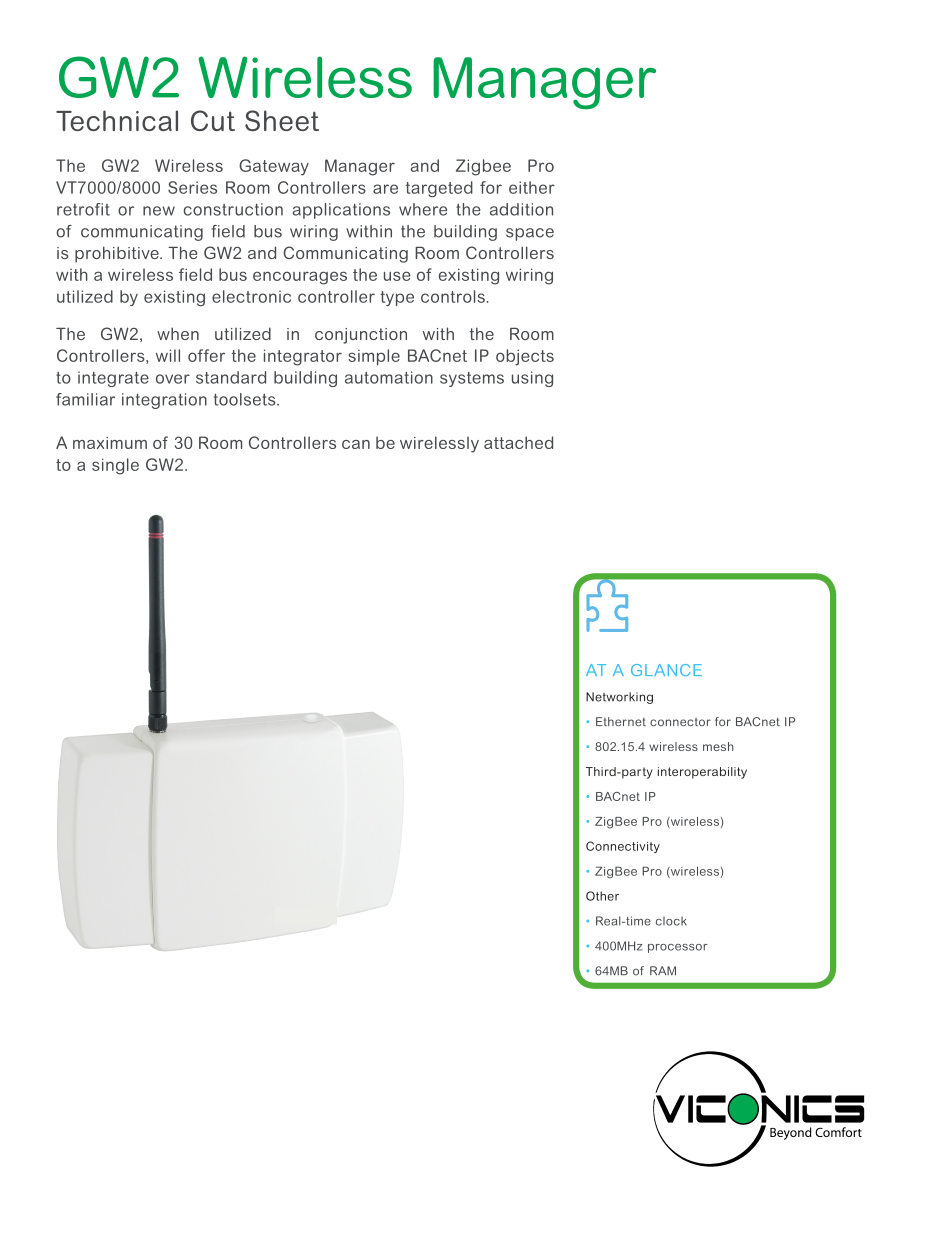 This document has width=952, height=1233. Describe the element at coordinates (532, 187) in the document. I see `either` at that location.
